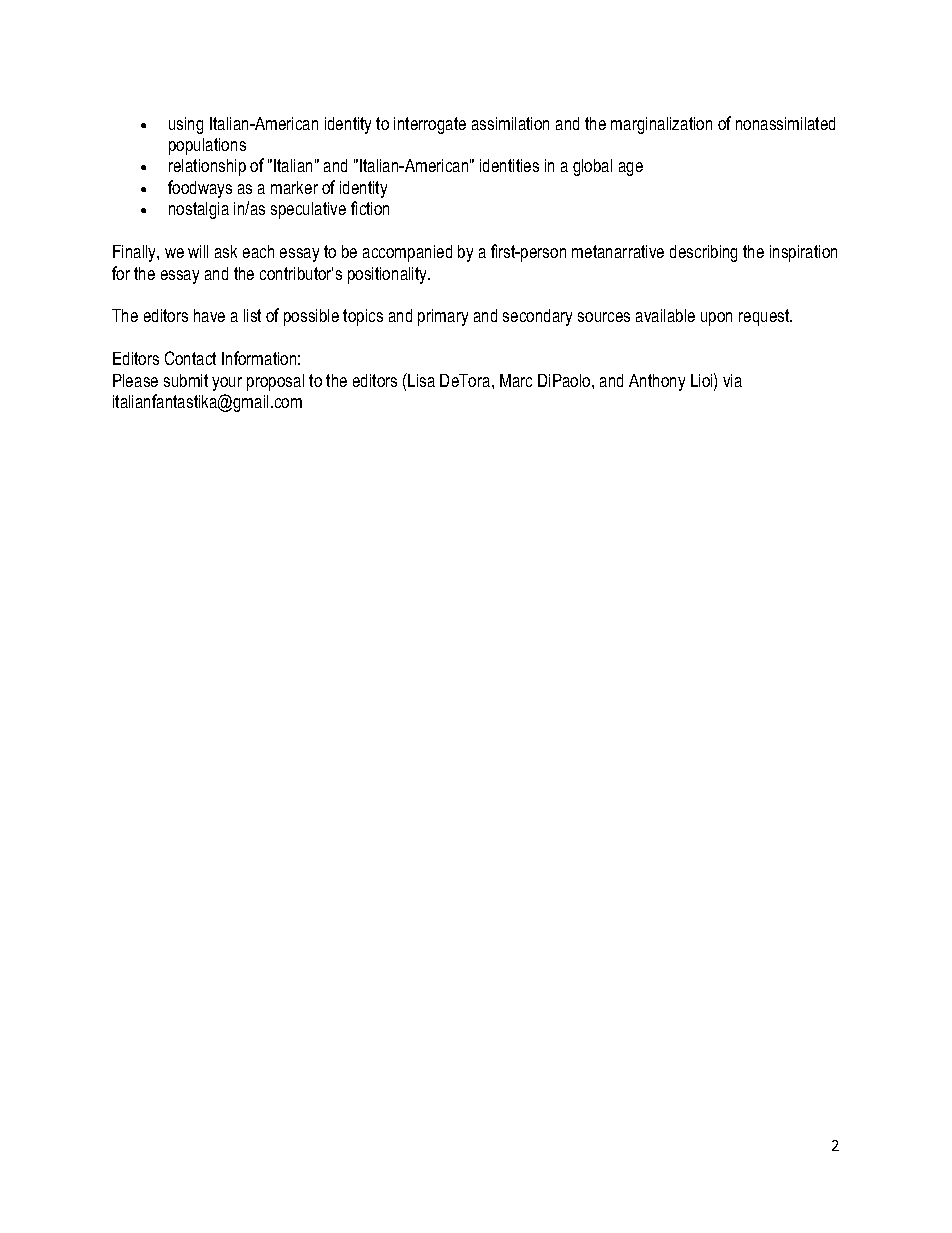  I want to click on ask, so click(226, 251).
